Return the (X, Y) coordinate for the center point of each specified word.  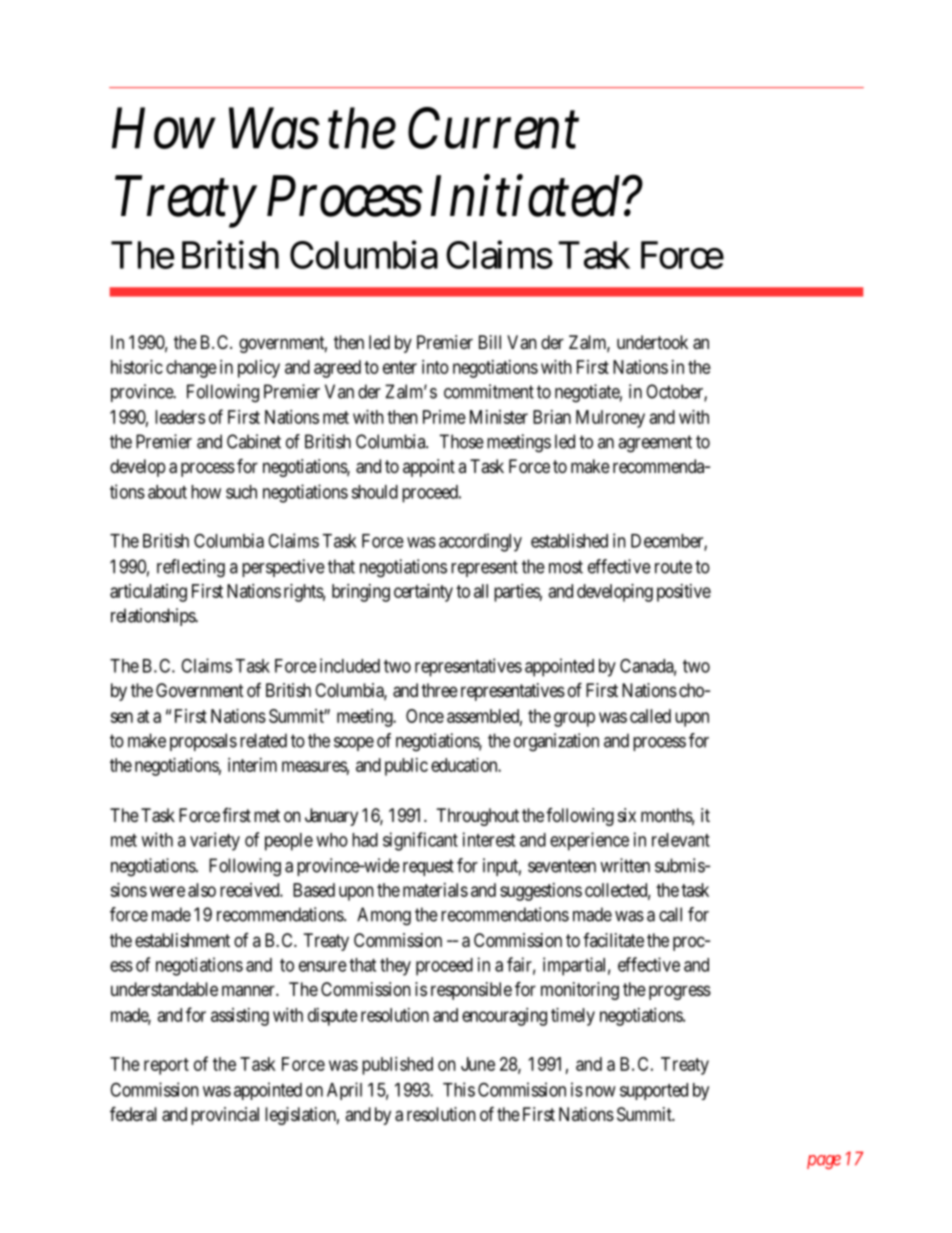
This (459, 1089)
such (241, 492)
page (824, 1162)
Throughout (478, 817)
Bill (490, 342)
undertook (652, 342)
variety (215, 841)
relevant (681, 840)
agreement (655, 444)
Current (493, 128)
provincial (225, 1116)
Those (461, 441)
